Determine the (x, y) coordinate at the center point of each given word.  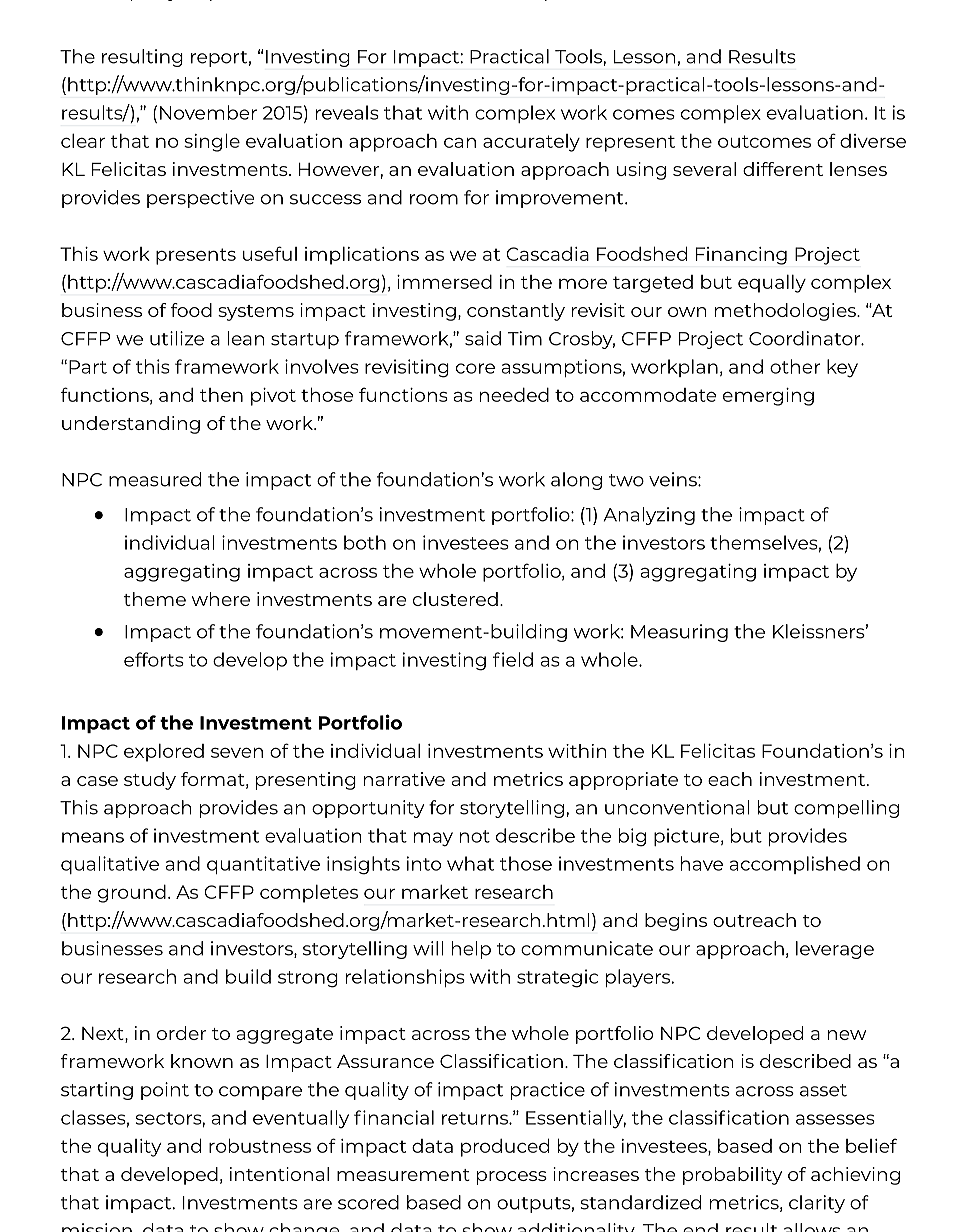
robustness (260, 1145)
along (576, 481)
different (783, 169)
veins (674, 479)
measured (155, 479)
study (150, 781)
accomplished (795, 865)
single (212, 142)
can (460, 143)
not (475, 836)
